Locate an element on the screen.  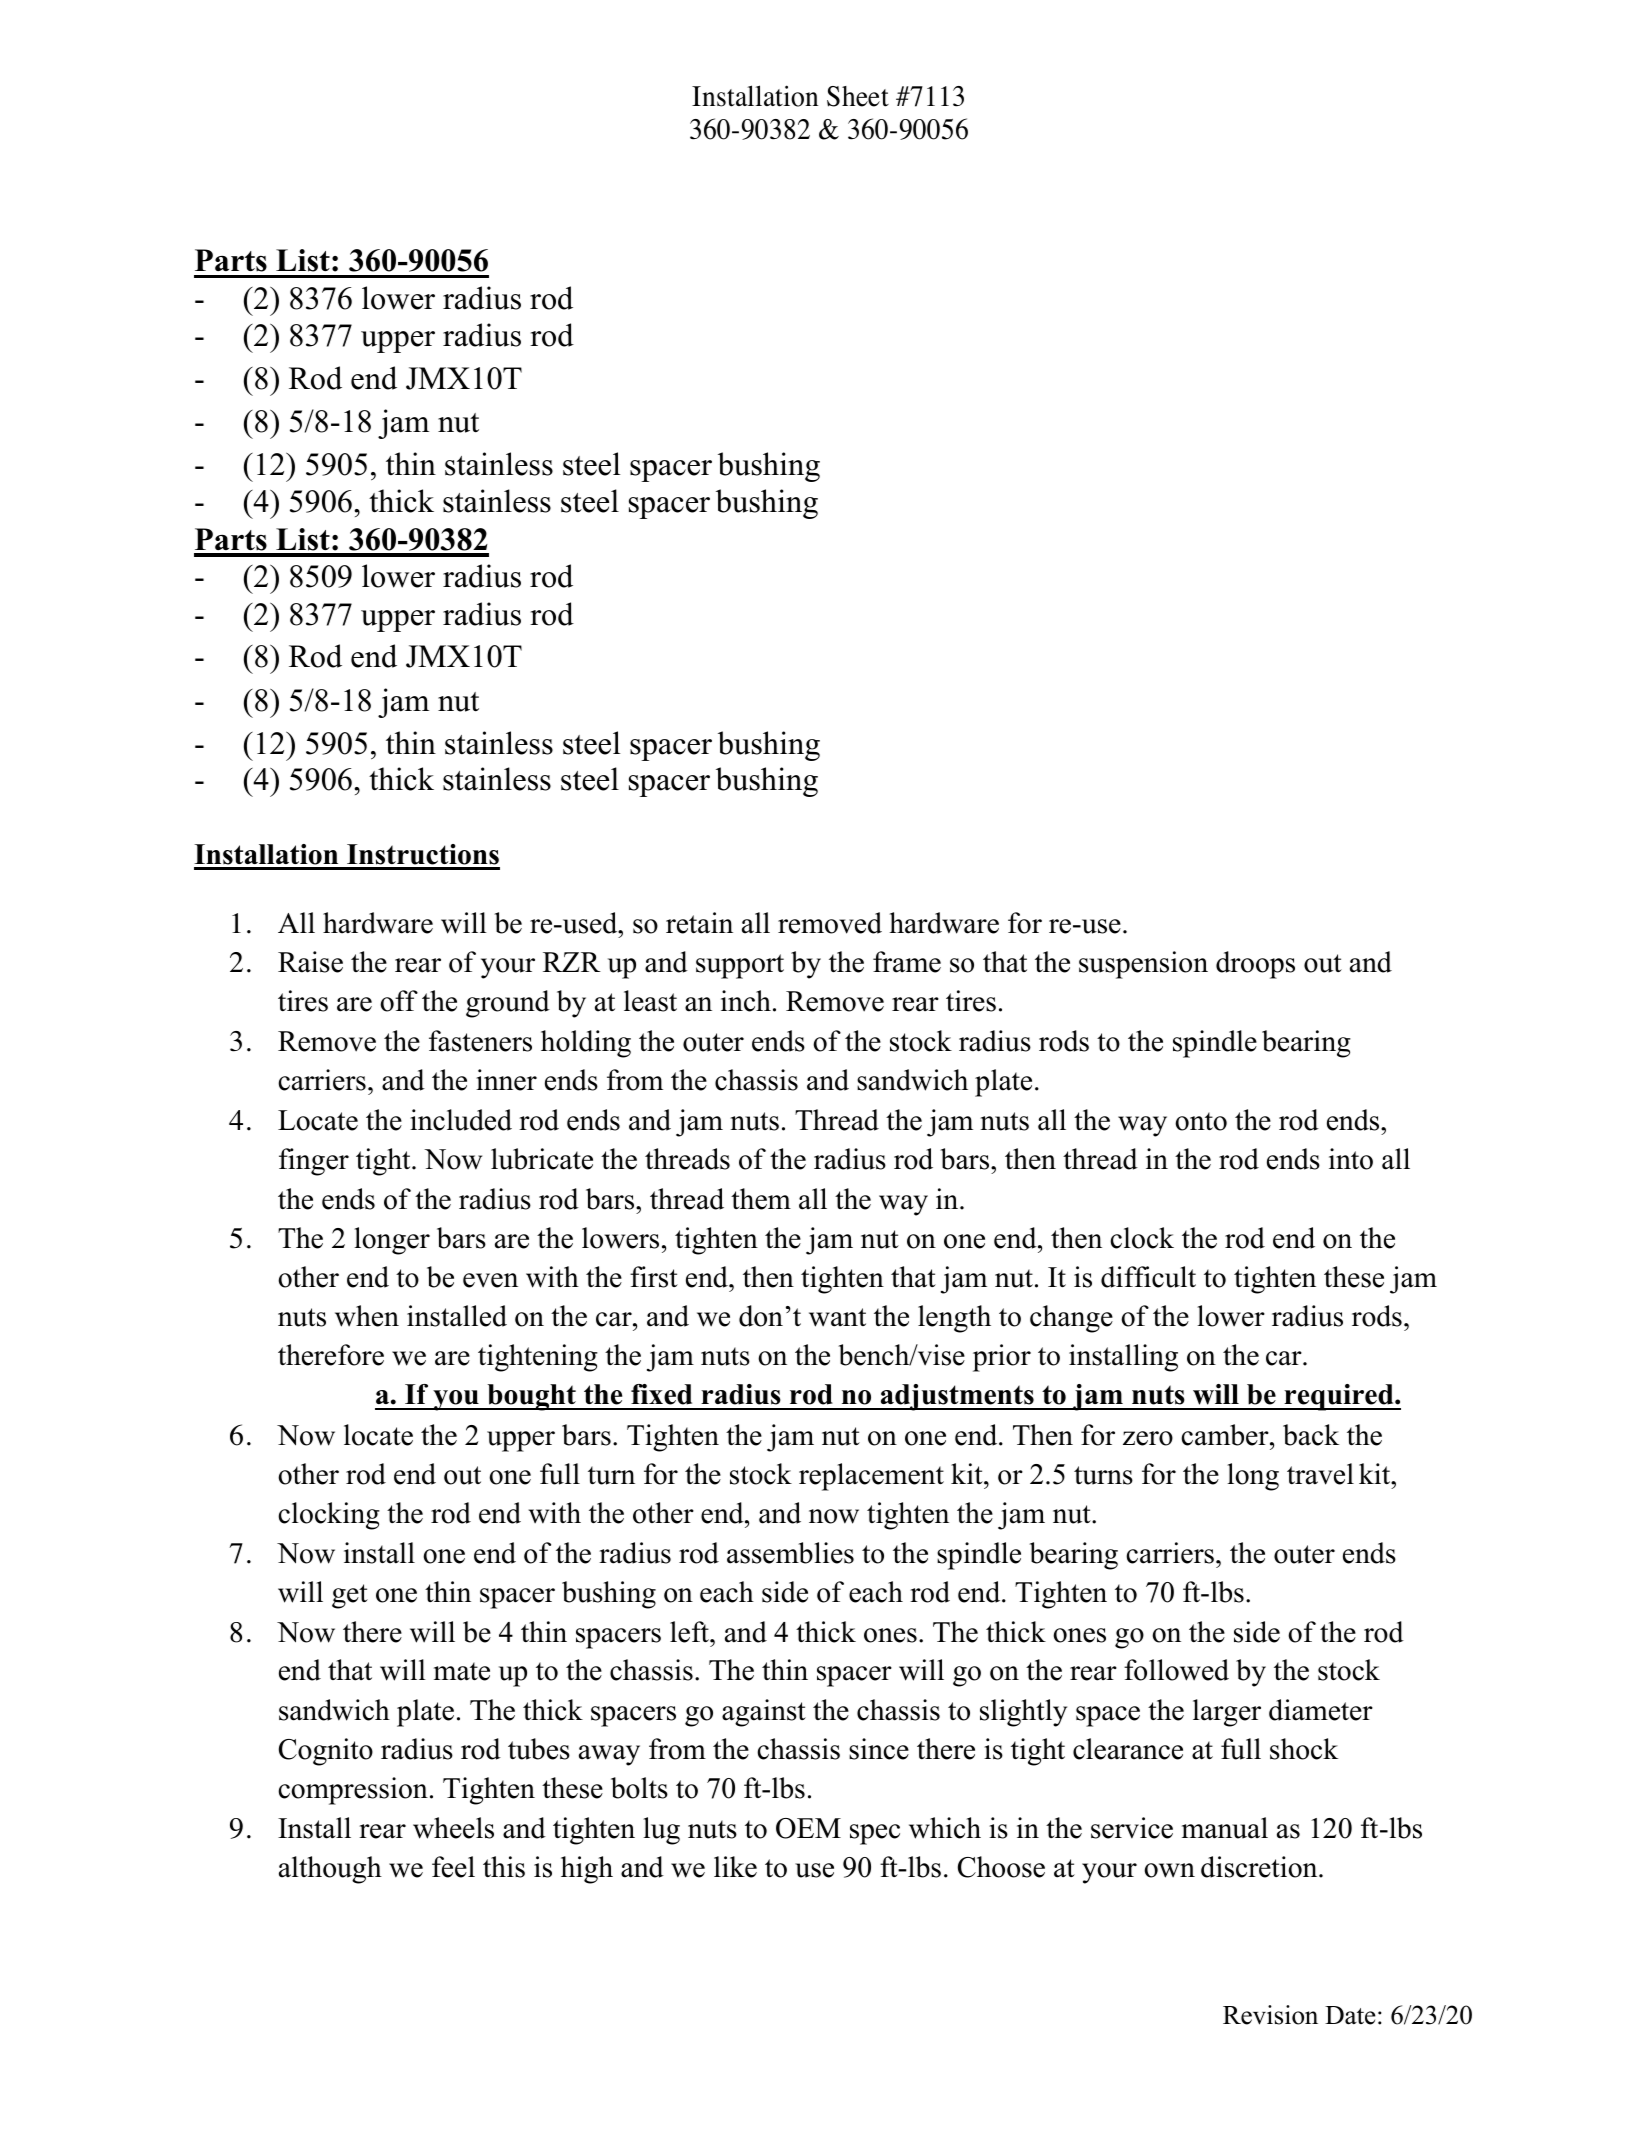
retain is located at coordinates (699, 923).
